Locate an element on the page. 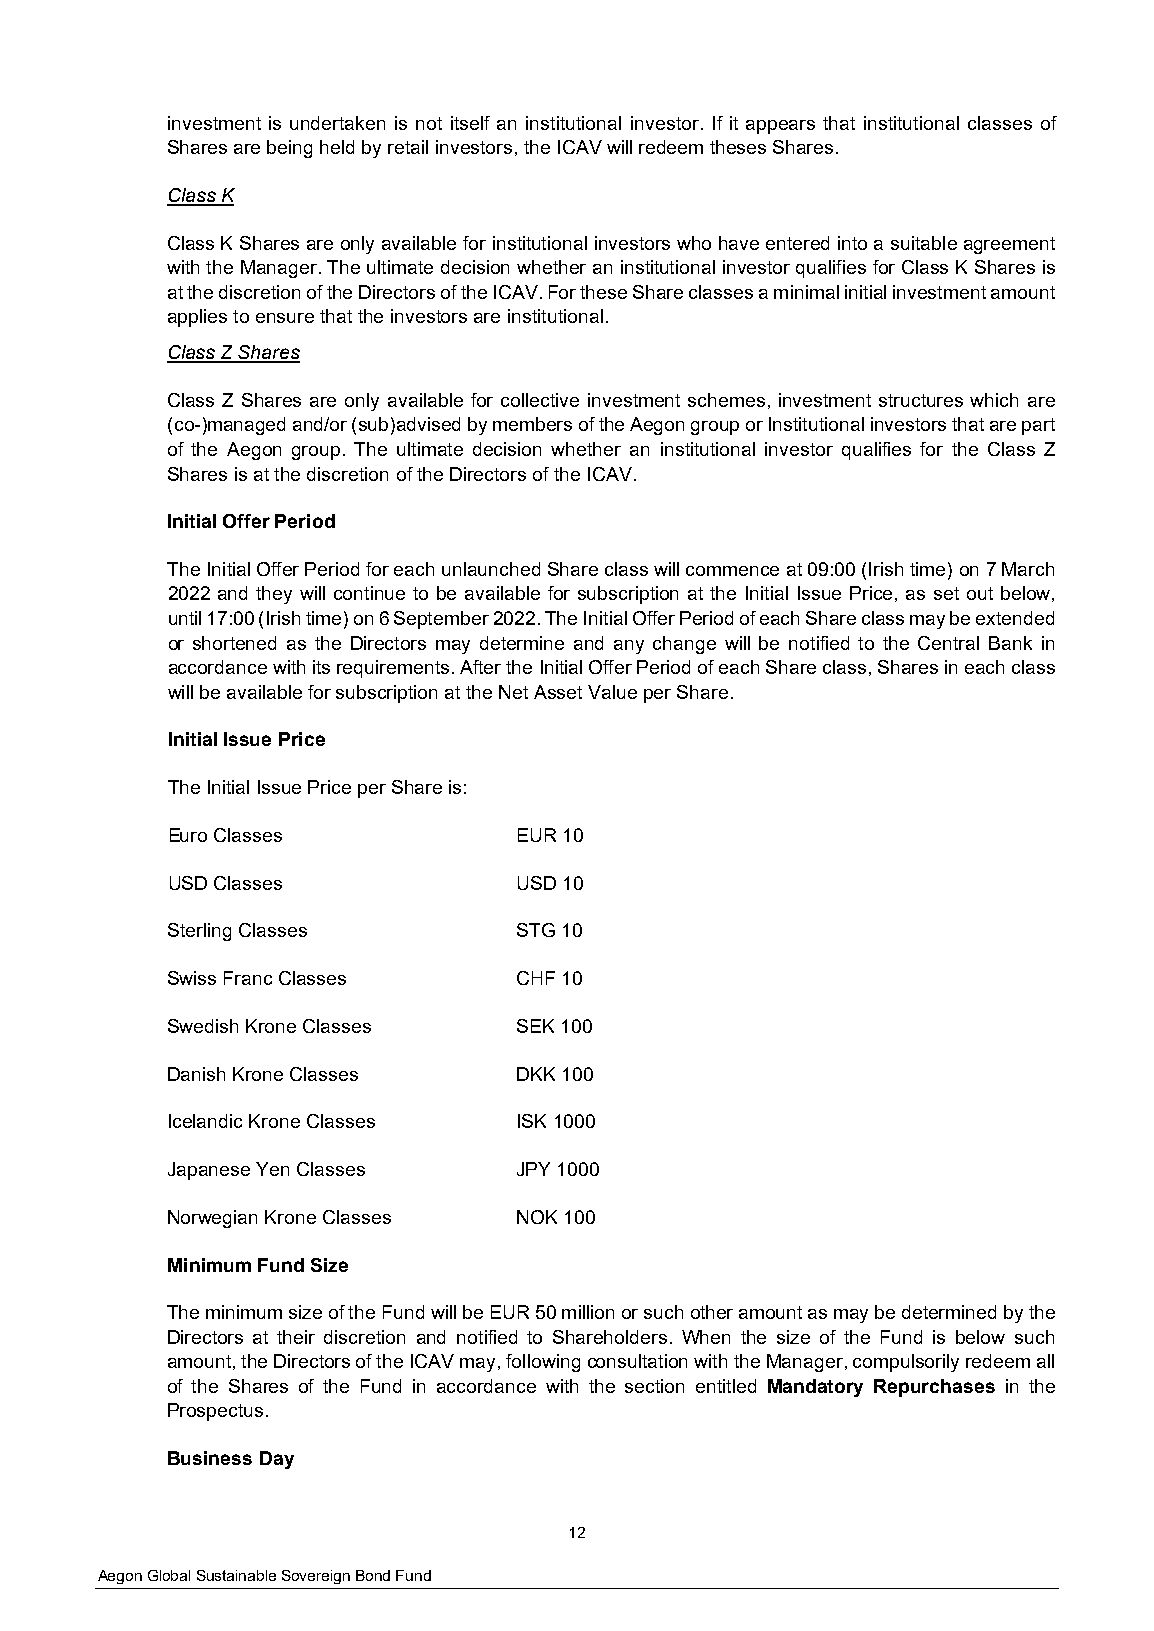 The height and width of the document is (1631, 1154). suitable is located at coordinates (924, 243).
